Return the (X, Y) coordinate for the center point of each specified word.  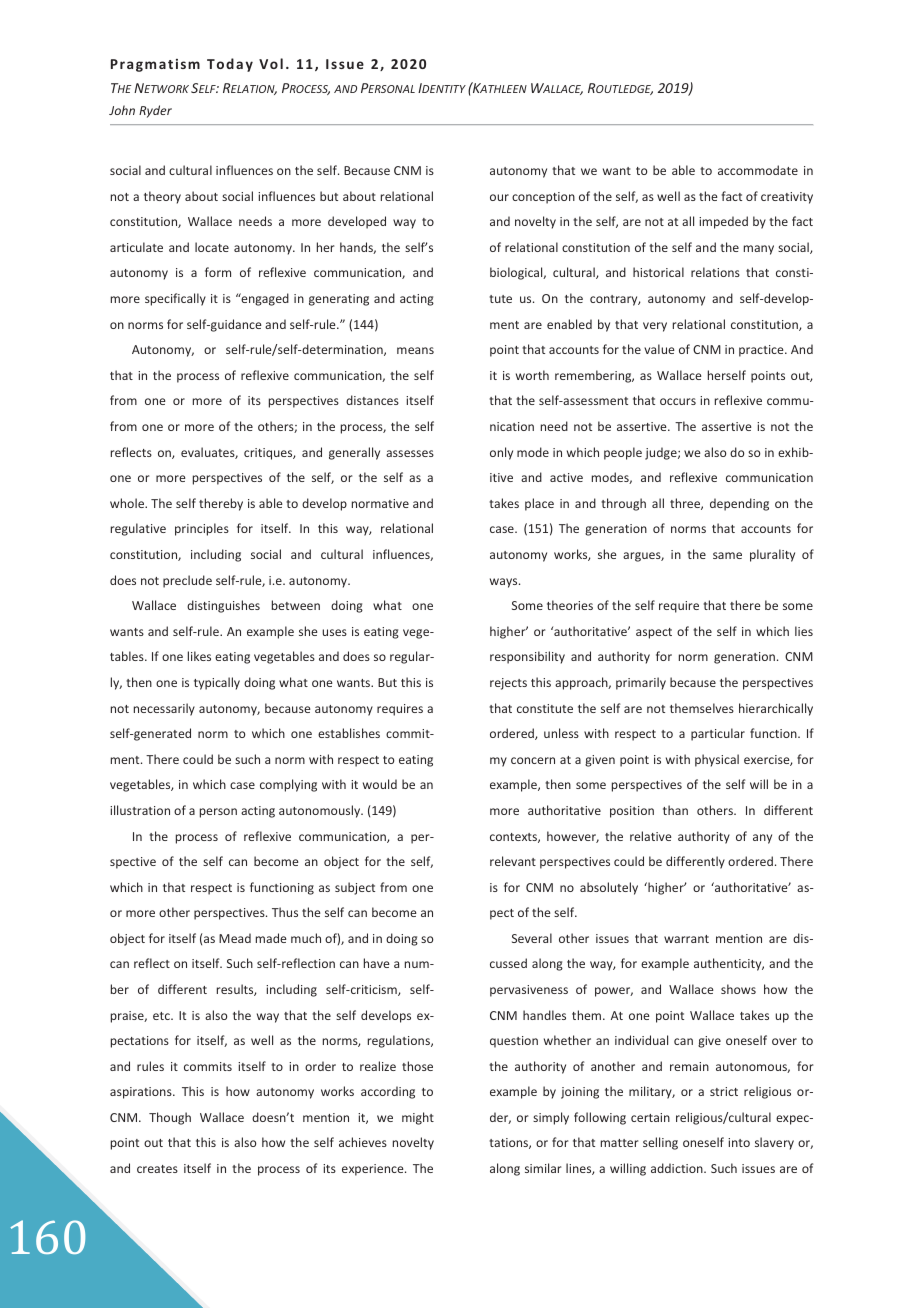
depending (739, 504)
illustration (140, 810)
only (501, 453)
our (499, 197)
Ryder (155, 111)
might (418, 1118)
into (739, 1142)
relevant (513, 861)
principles (202, 529)
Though (170, 1118)
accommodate (758, 170)
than (675, 810)
